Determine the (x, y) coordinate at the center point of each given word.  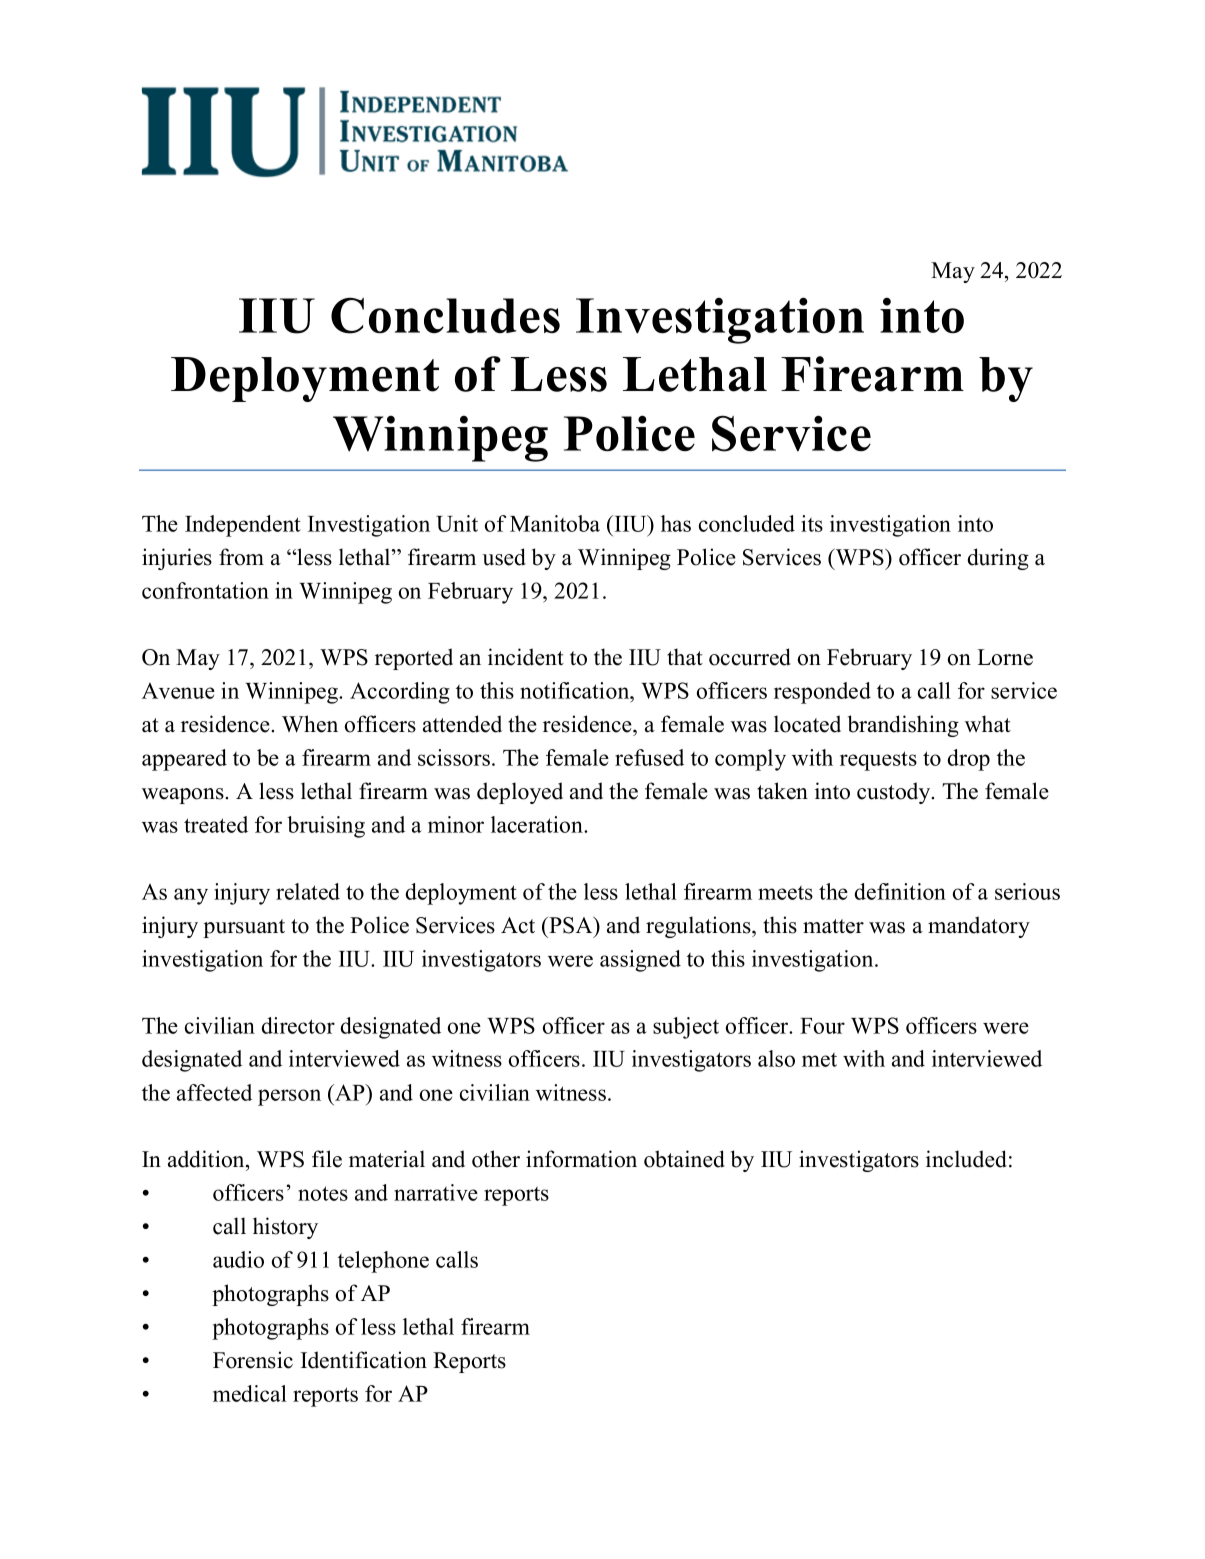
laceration (538, 824)
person (289, 1097)
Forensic (253, 1360)
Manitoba (555, 523)
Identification (364, 1360)
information (581, 1159)
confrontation (205, 590)
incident (526, 657)
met (819, 1060)
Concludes (445, 315)
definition (900, 891)
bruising (326, 827)
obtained (684, 1159)
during (998, 559)
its (812, 523)
